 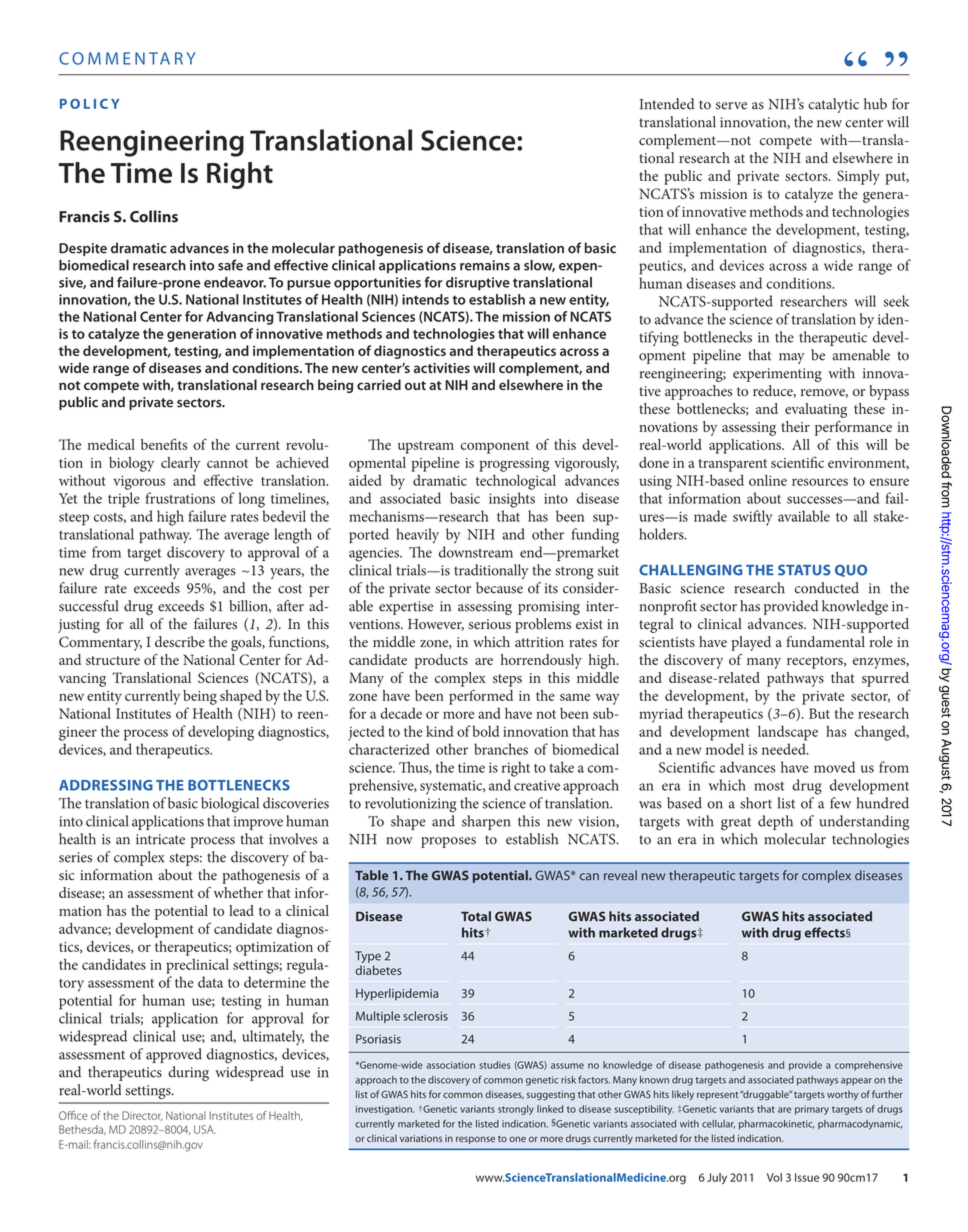 I want to click on Despite, so click(x=83, y=249).
